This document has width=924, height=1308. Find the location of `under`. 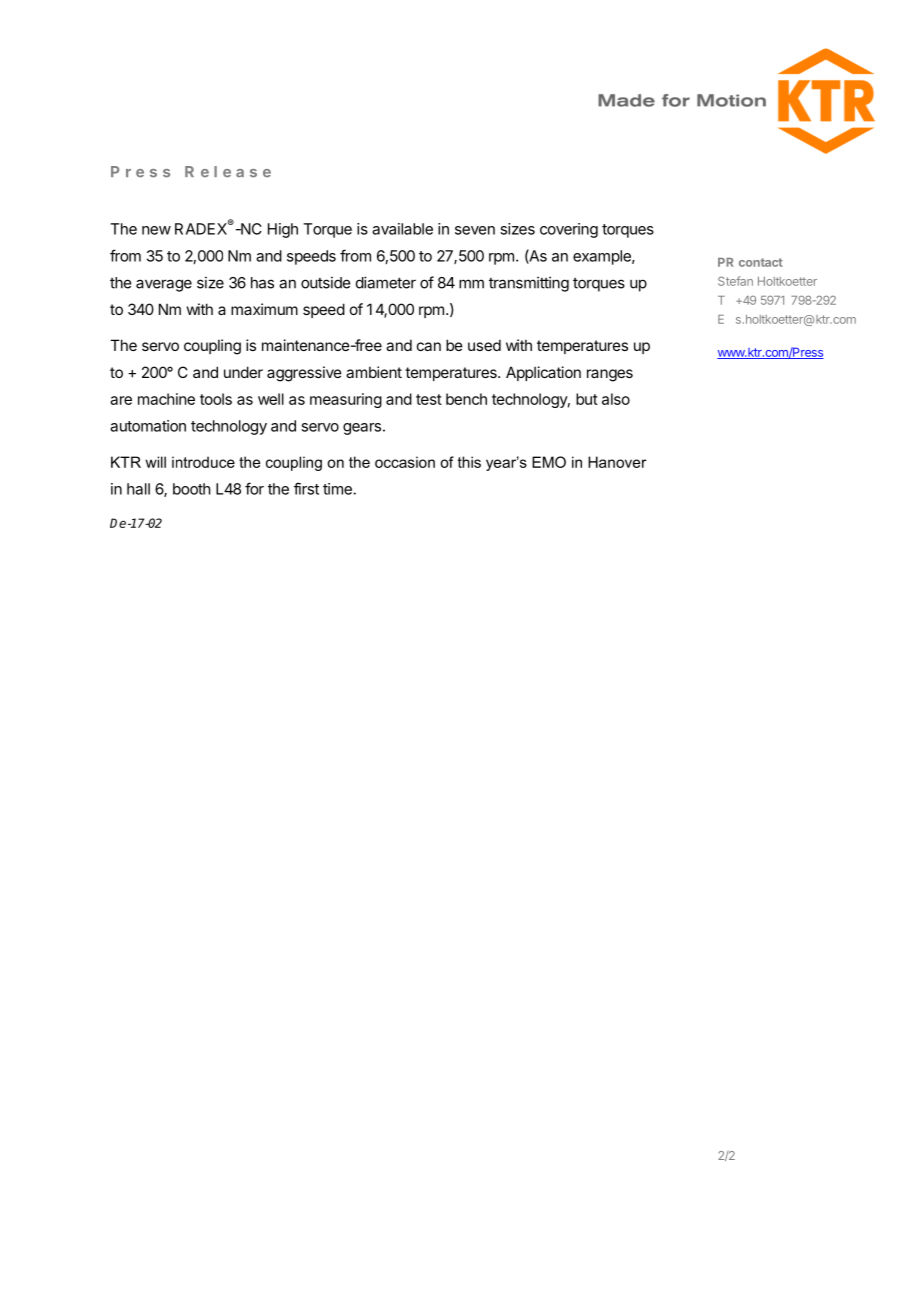

under is located at coordinates (243, 372).
